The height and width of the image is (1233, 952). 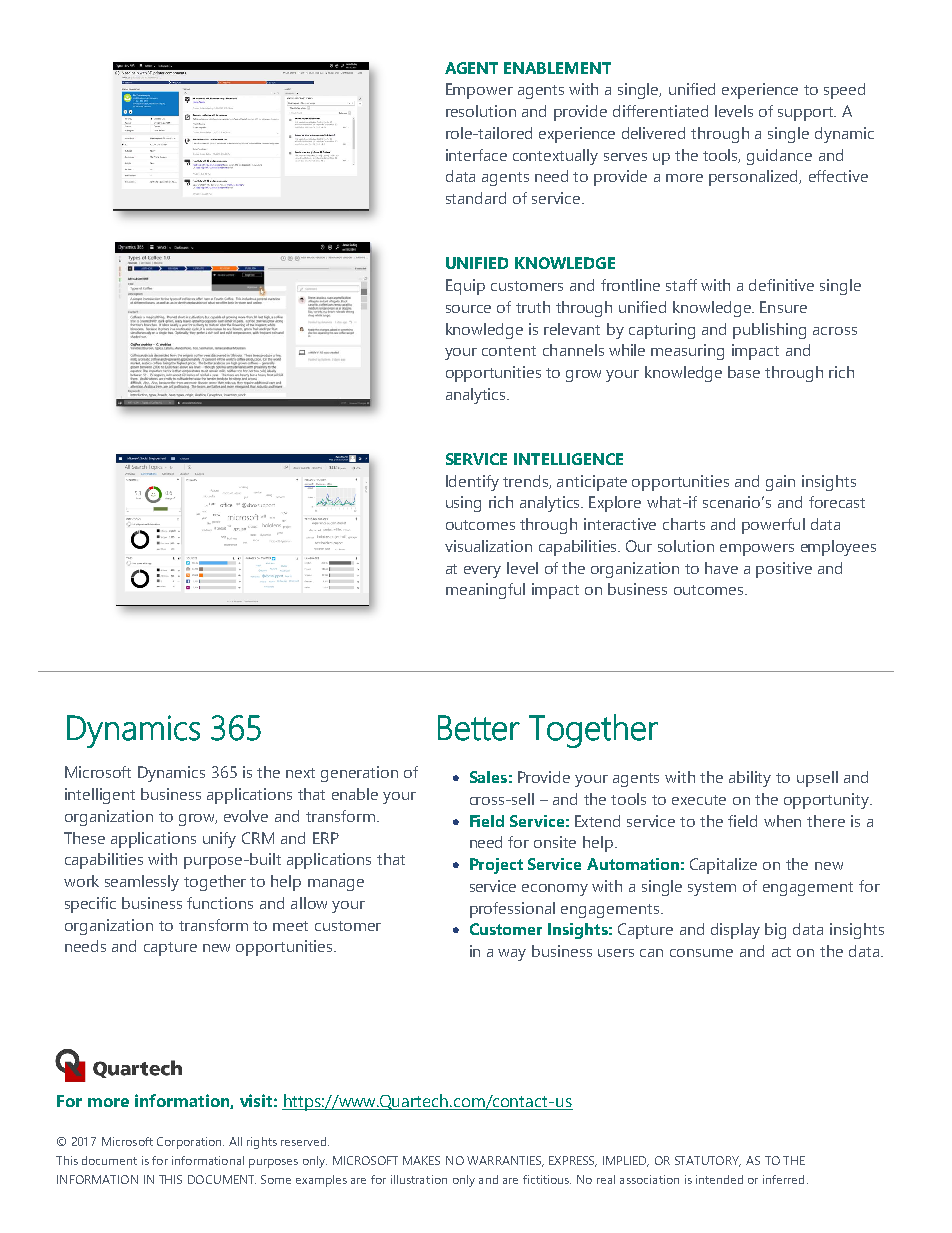 What do you see at coordinates (219, 840) in the image?
I see `unify` at bounding box center [219, 840].
